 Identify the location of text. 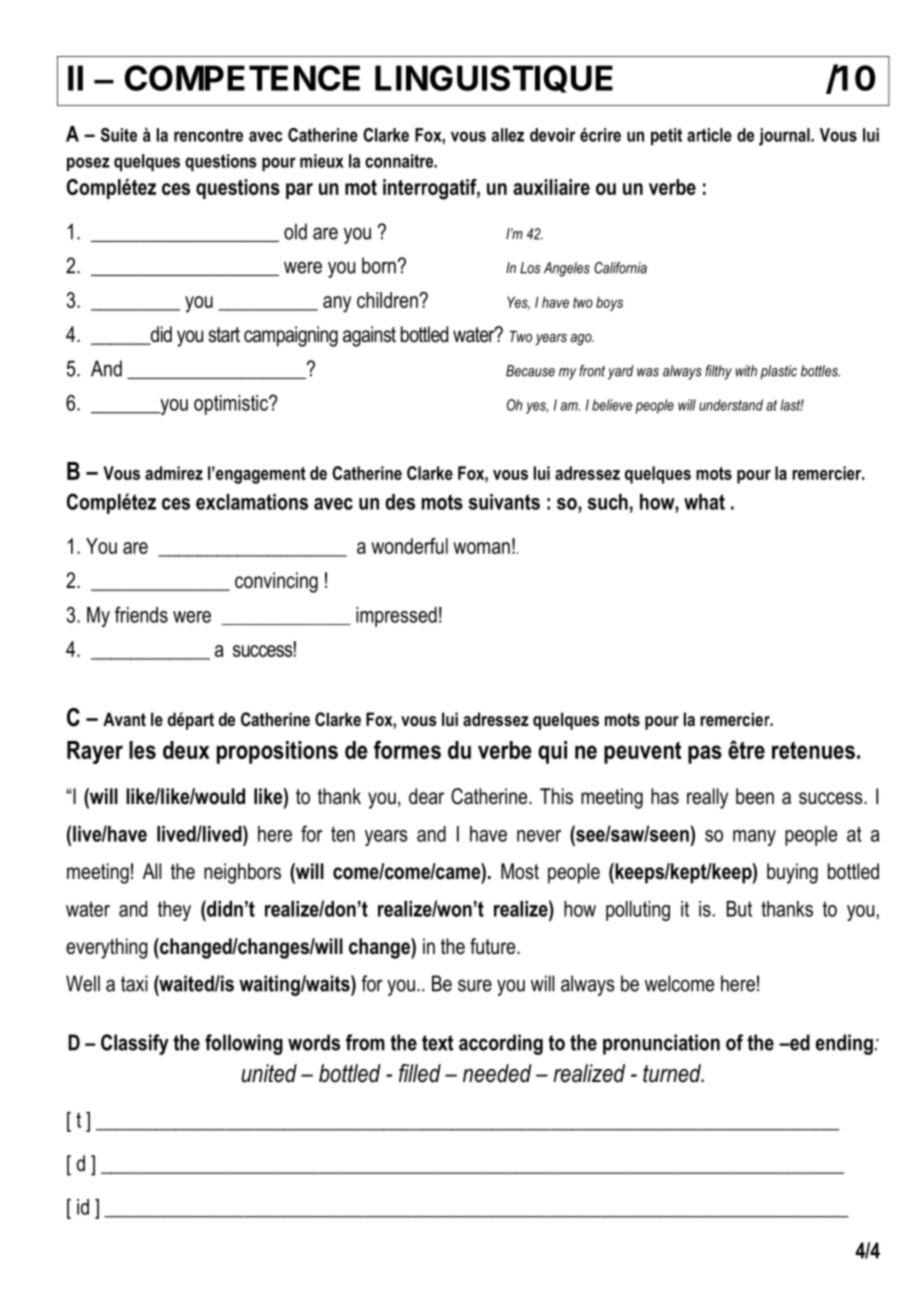
(437, 1043).
